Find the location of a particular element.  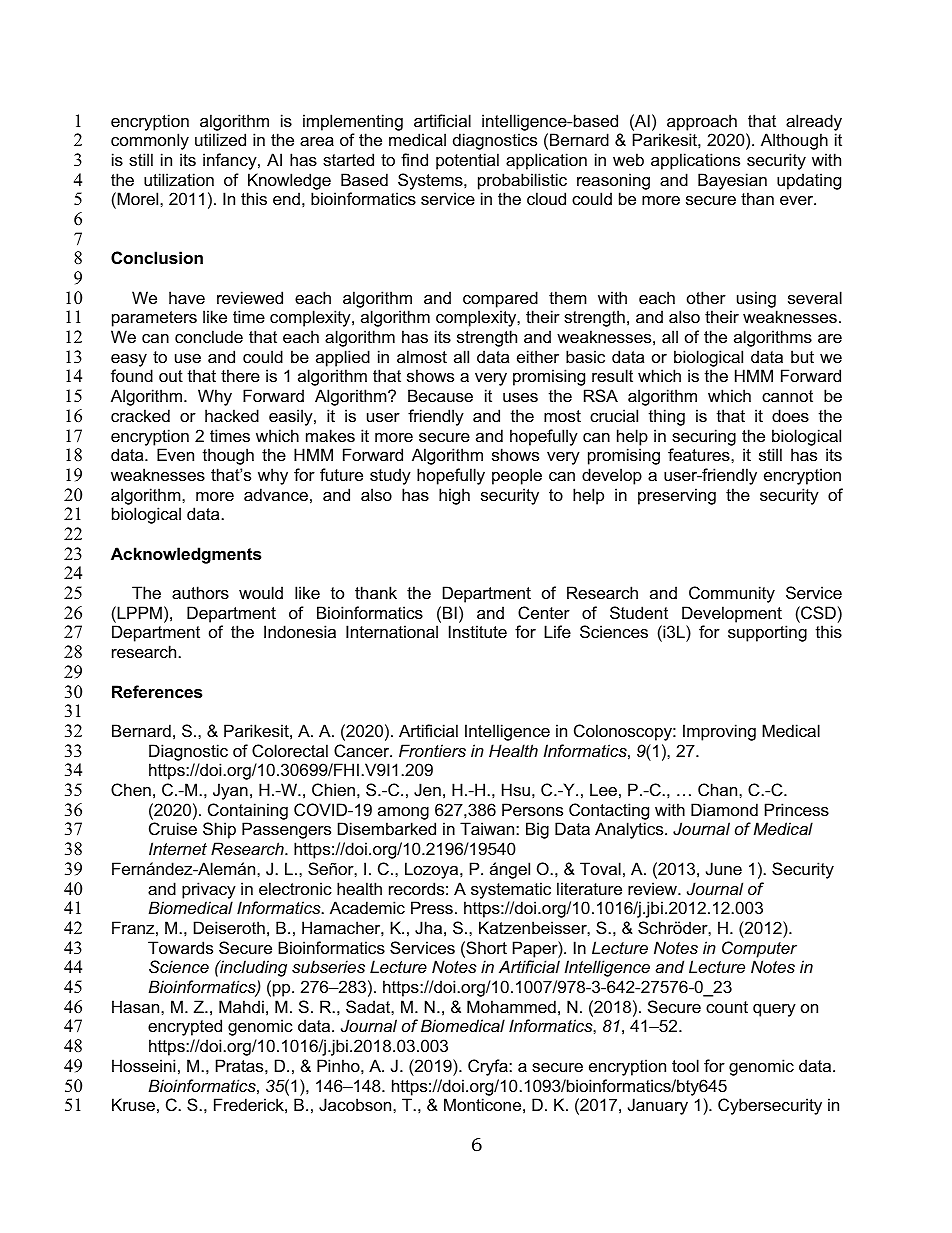

encrypted is located at coordinates (185, 1027).
